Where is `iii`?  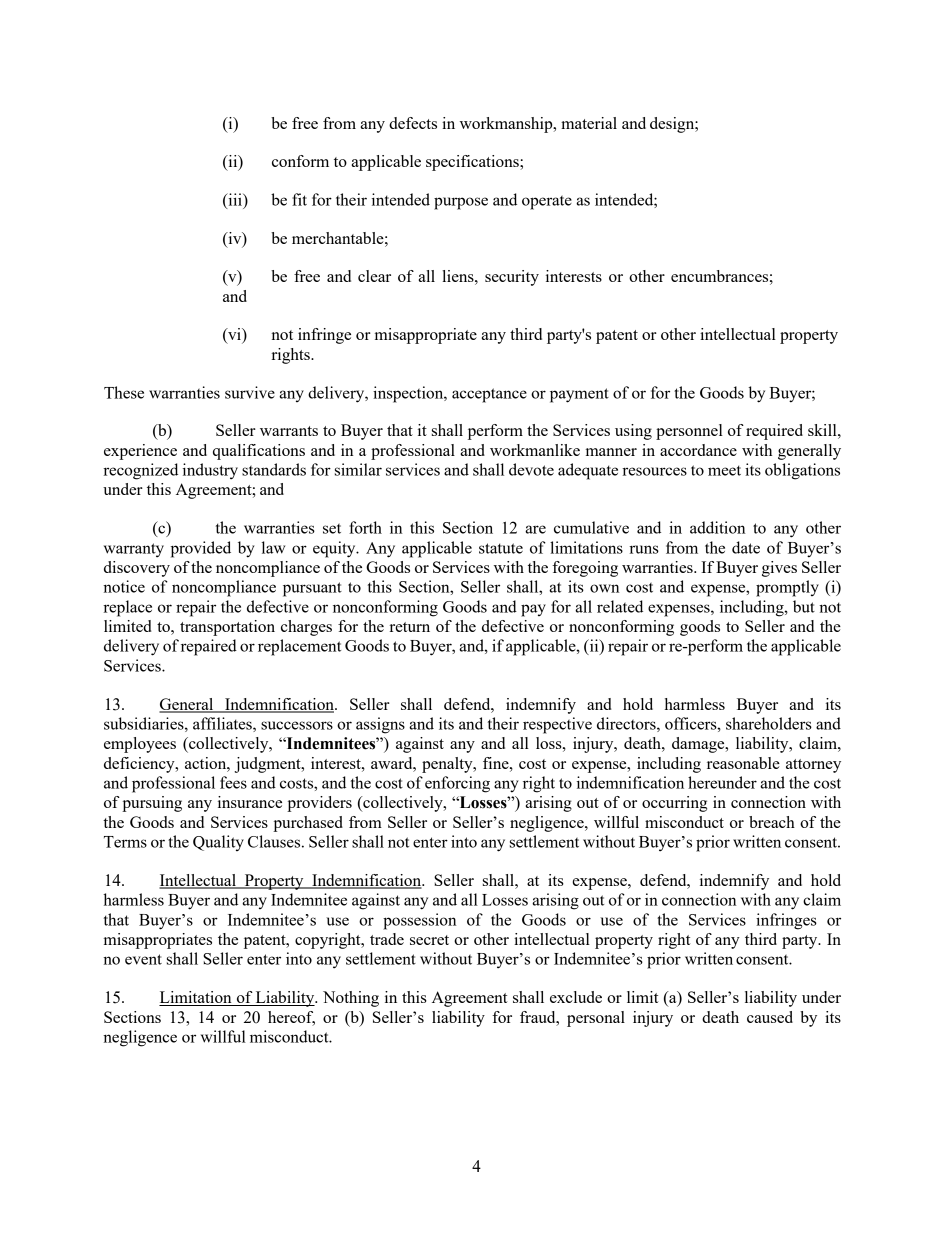
iii is located at coordinates (235, 200).
